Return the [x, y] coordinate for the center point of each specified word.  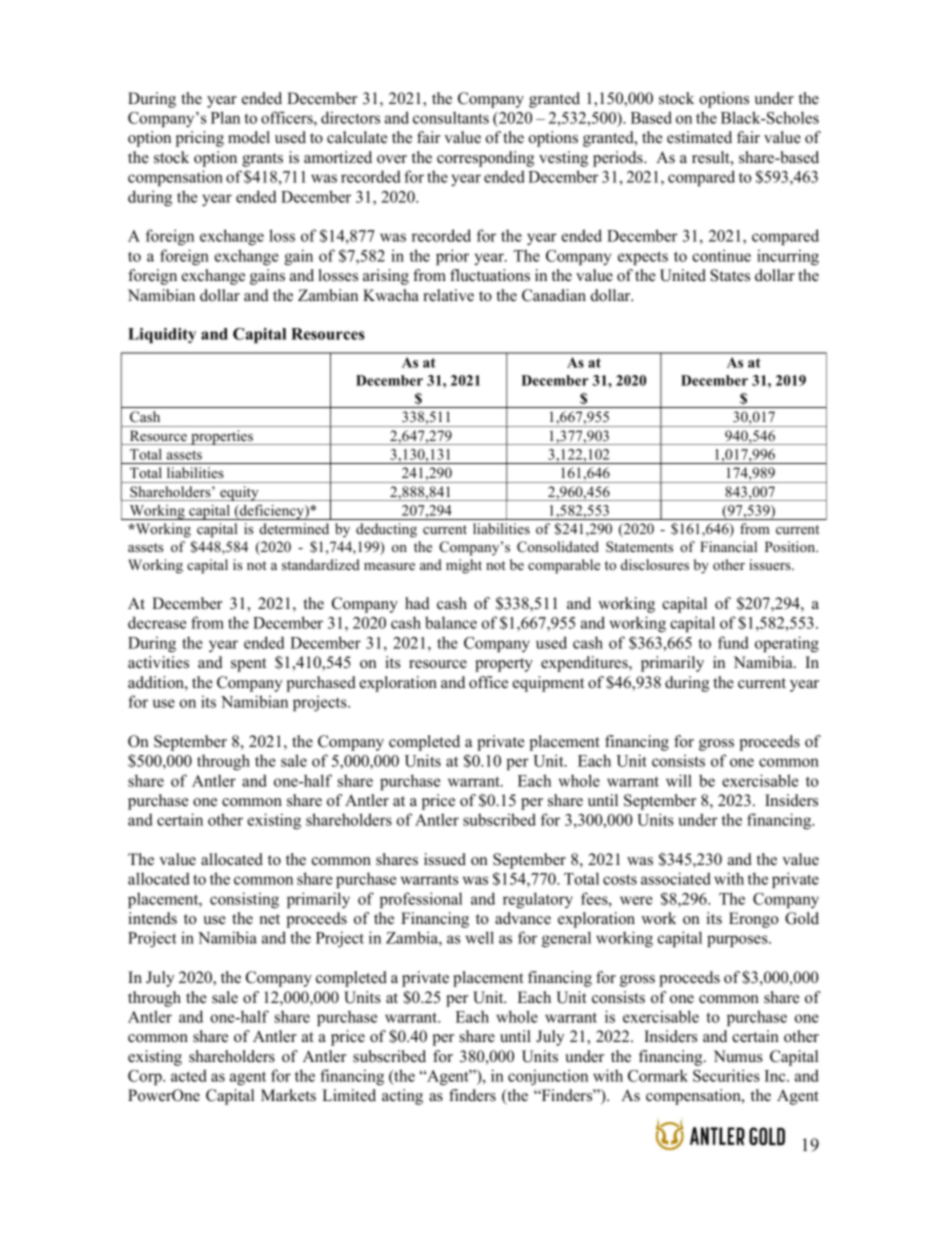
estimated [699, 137]
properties [222, 437]
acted [189, 1075]
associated [676, 878]
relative [448, 295]
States [730, 275]
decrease [157, 622]
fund [733, 642]
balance [451, 622]
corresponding [485, 159]
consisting [244, 900]
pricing [200, 139]
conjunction [548, 1077]
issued [445, 859]
